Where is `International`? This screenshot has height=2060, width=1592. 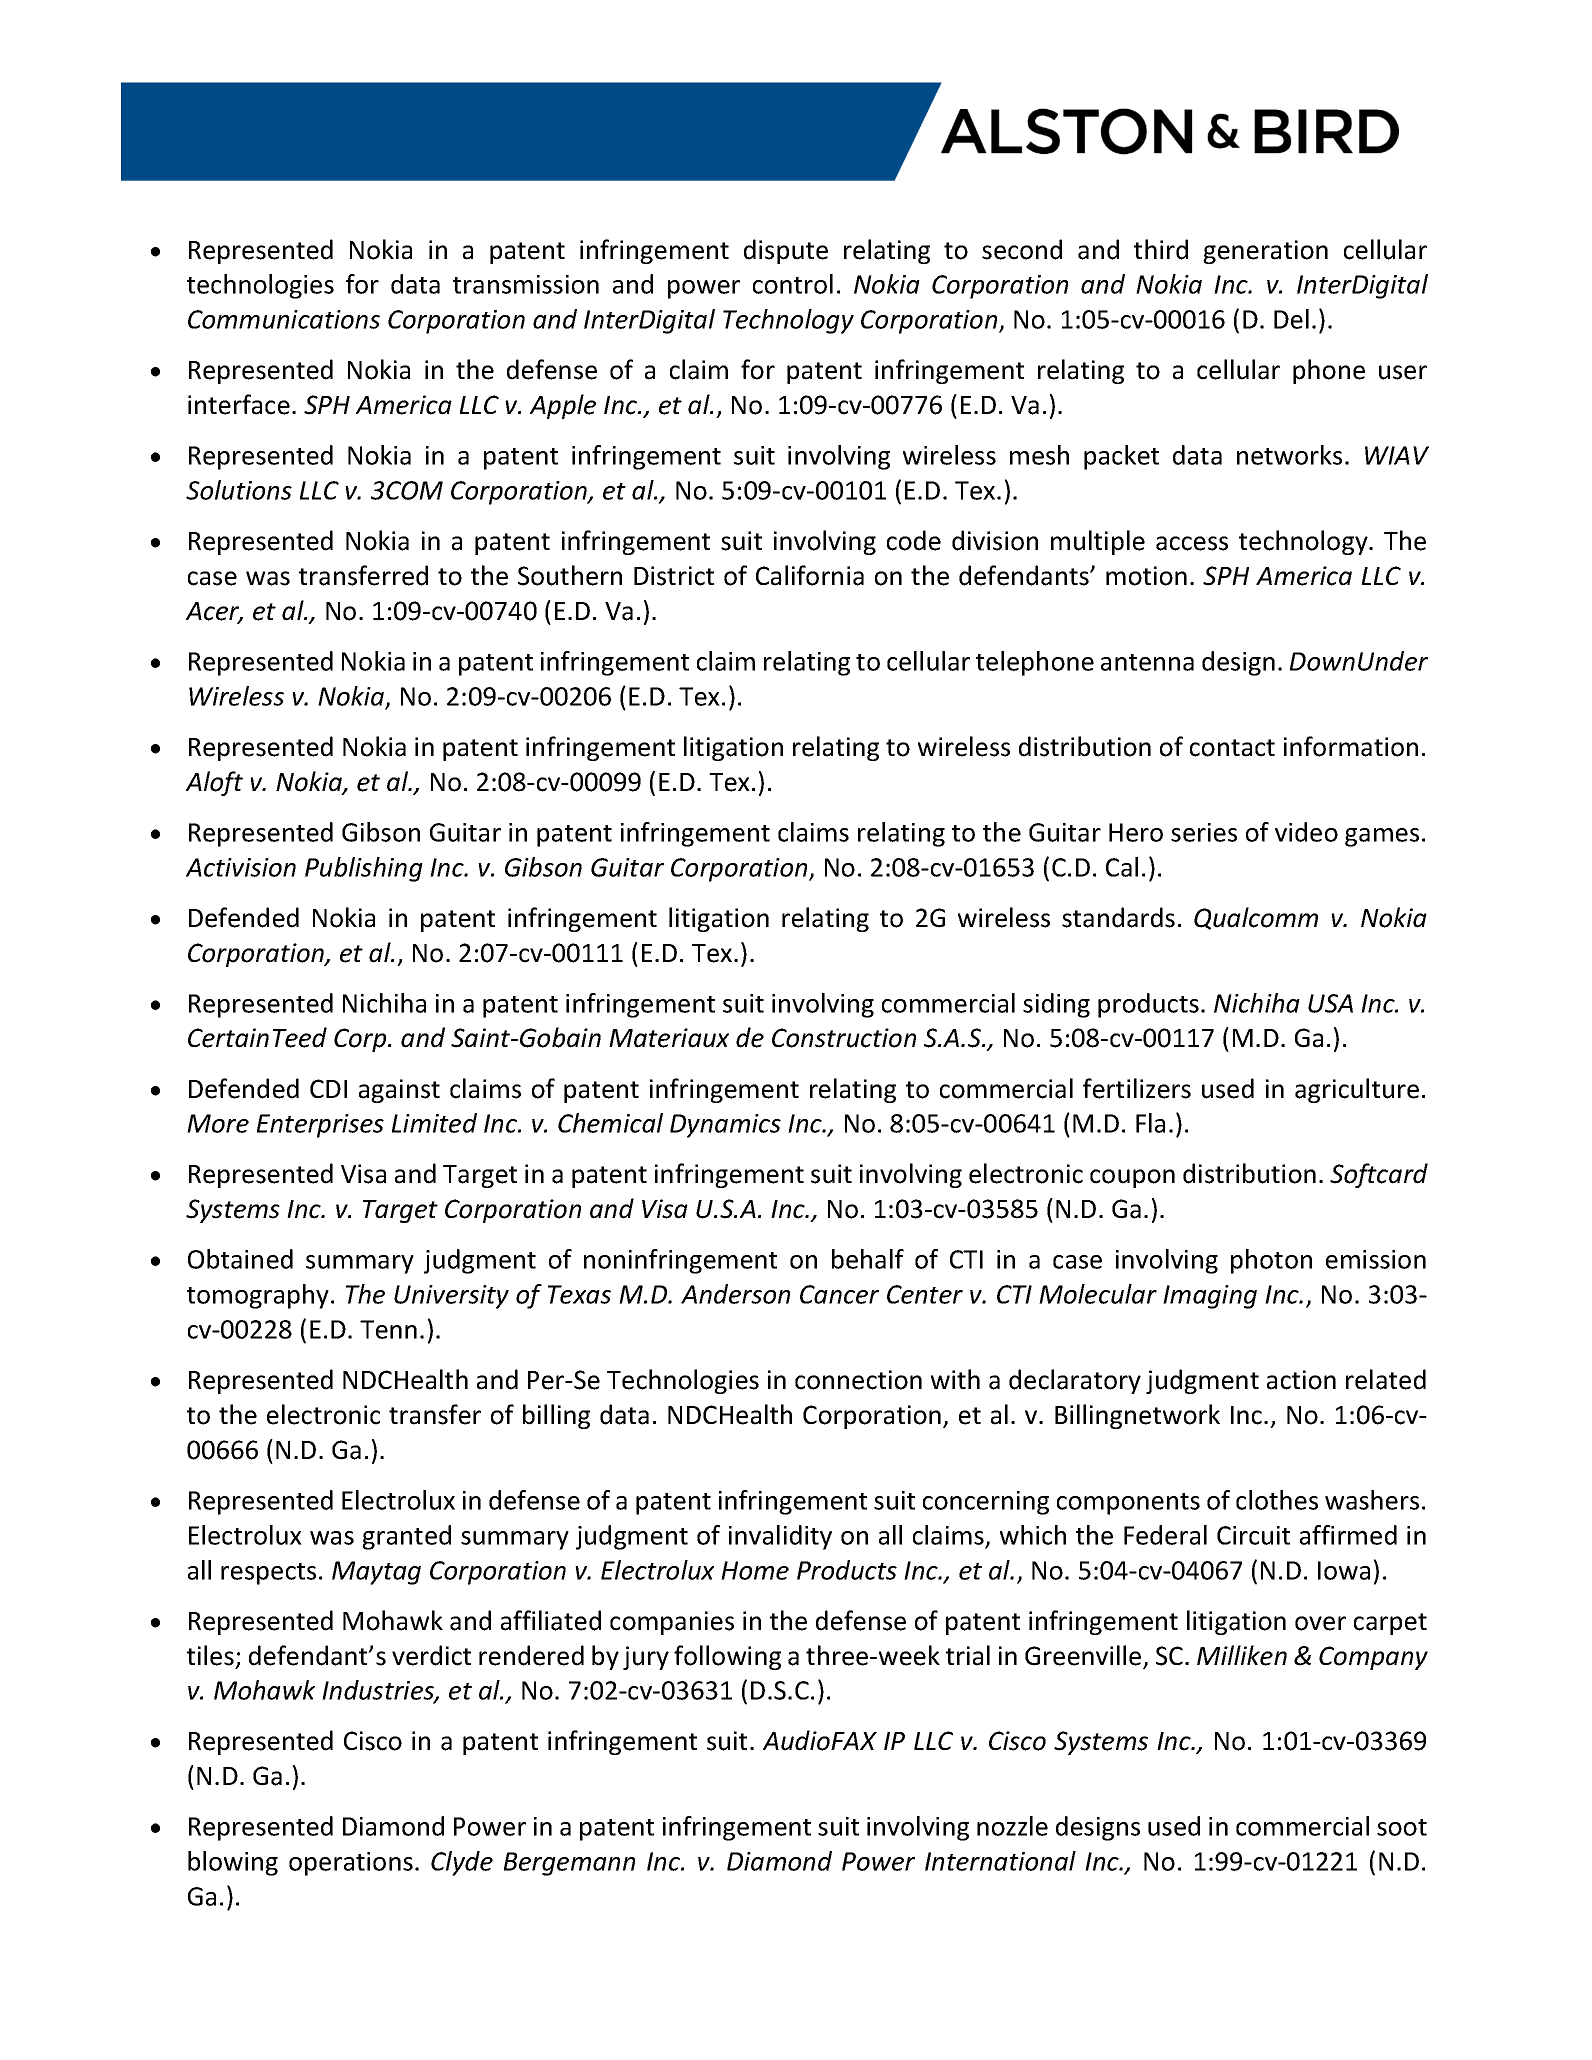
International is located at coordinates (1000, 1861).
